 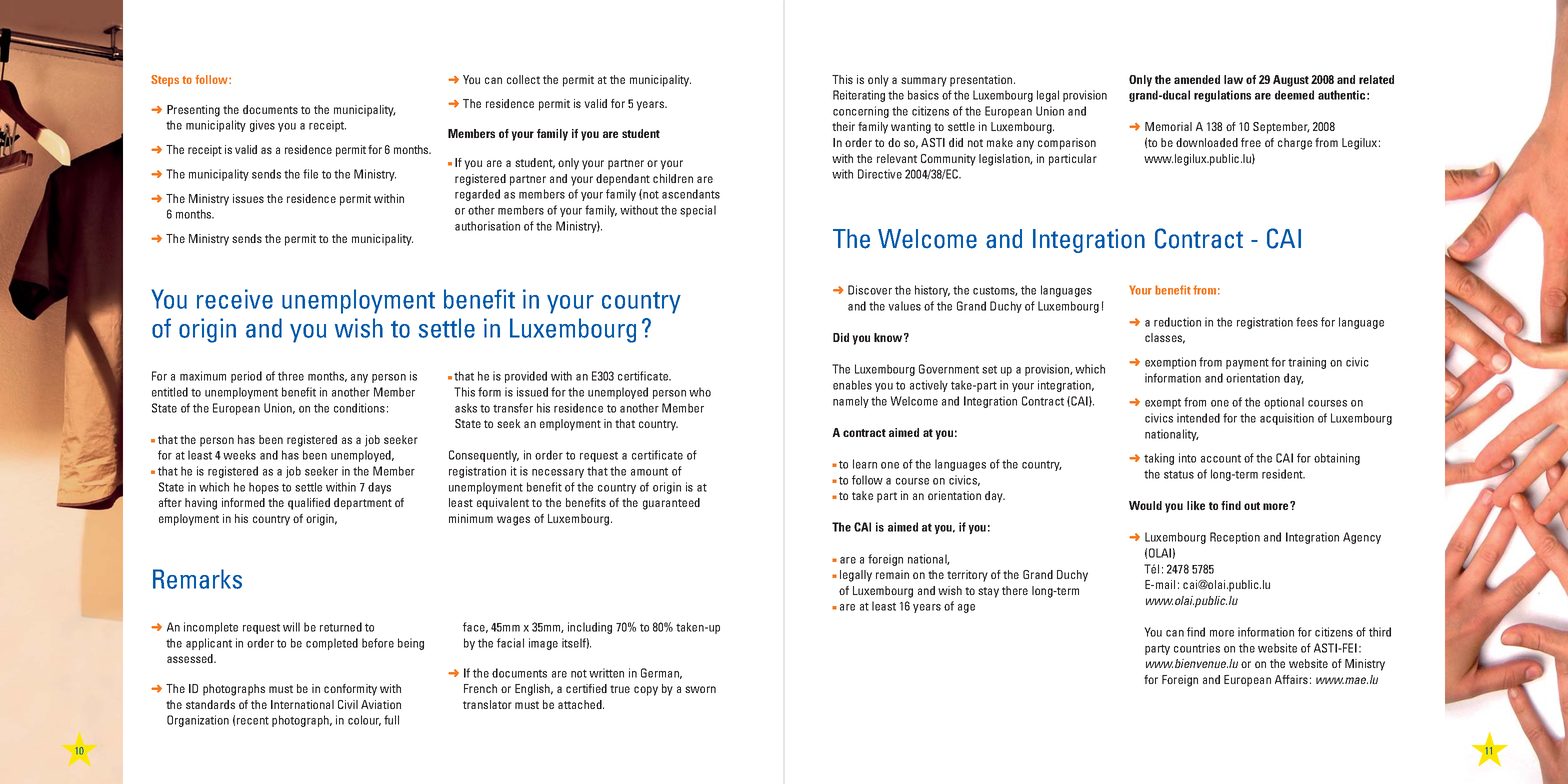 What do you see at coordinates (859, 96) in the screenshot?
I see `Reiterating` at bounding box center [859, 96].
